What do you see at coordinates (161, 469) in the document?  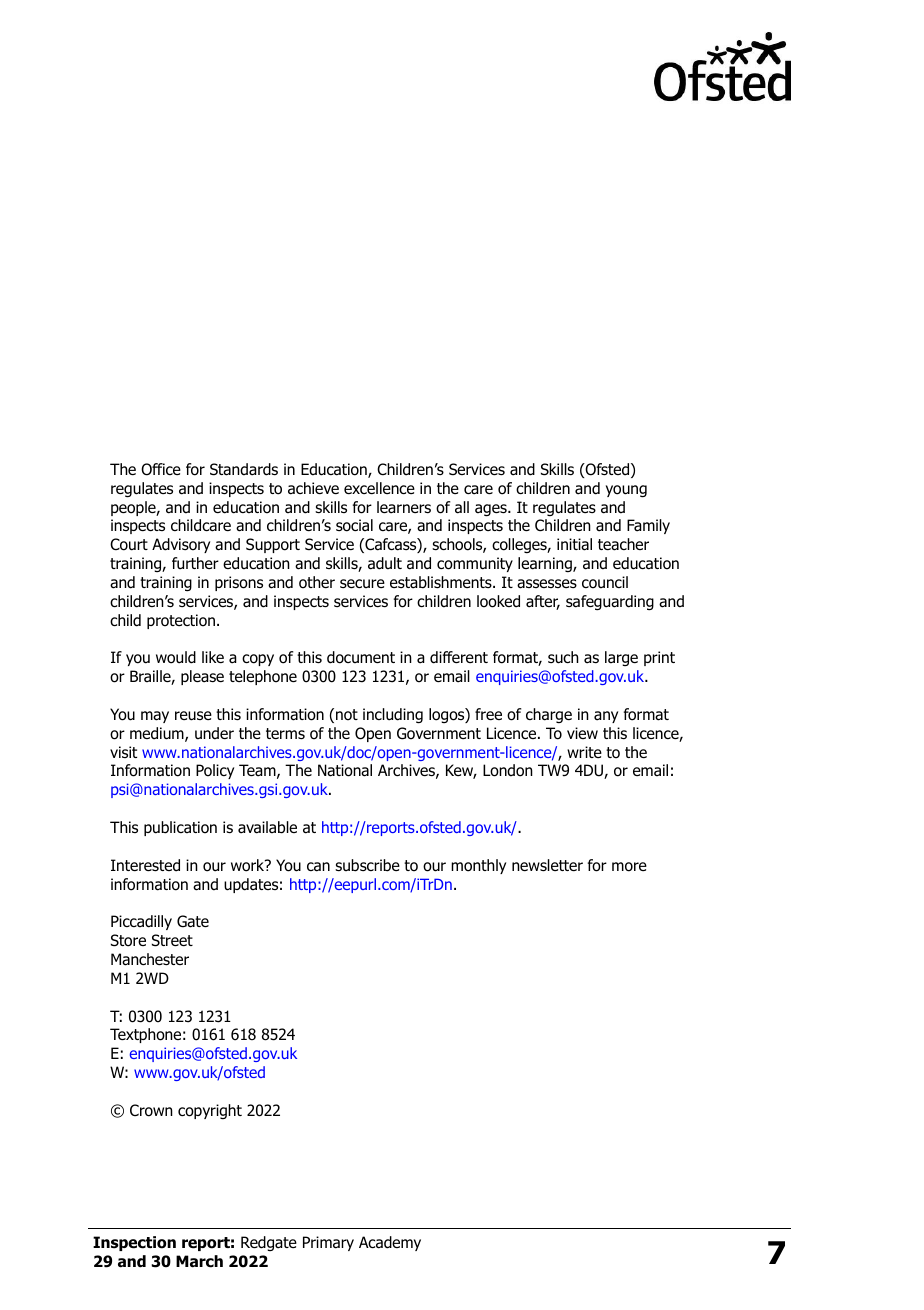 I see `Office` at bounding box center [161, 469].
